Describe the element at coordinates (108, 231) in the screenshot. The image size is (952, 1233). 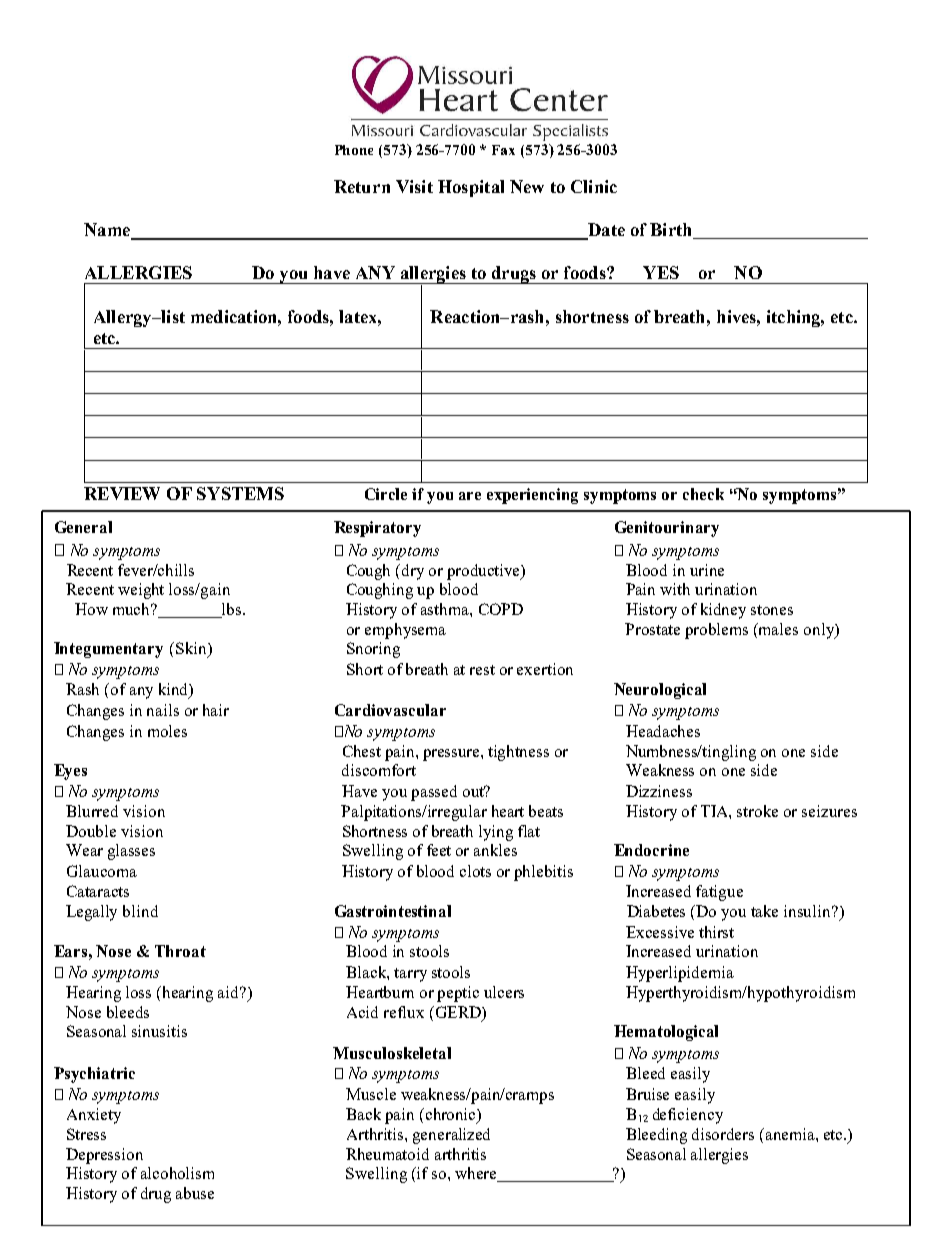
I see `Name` at that location.
